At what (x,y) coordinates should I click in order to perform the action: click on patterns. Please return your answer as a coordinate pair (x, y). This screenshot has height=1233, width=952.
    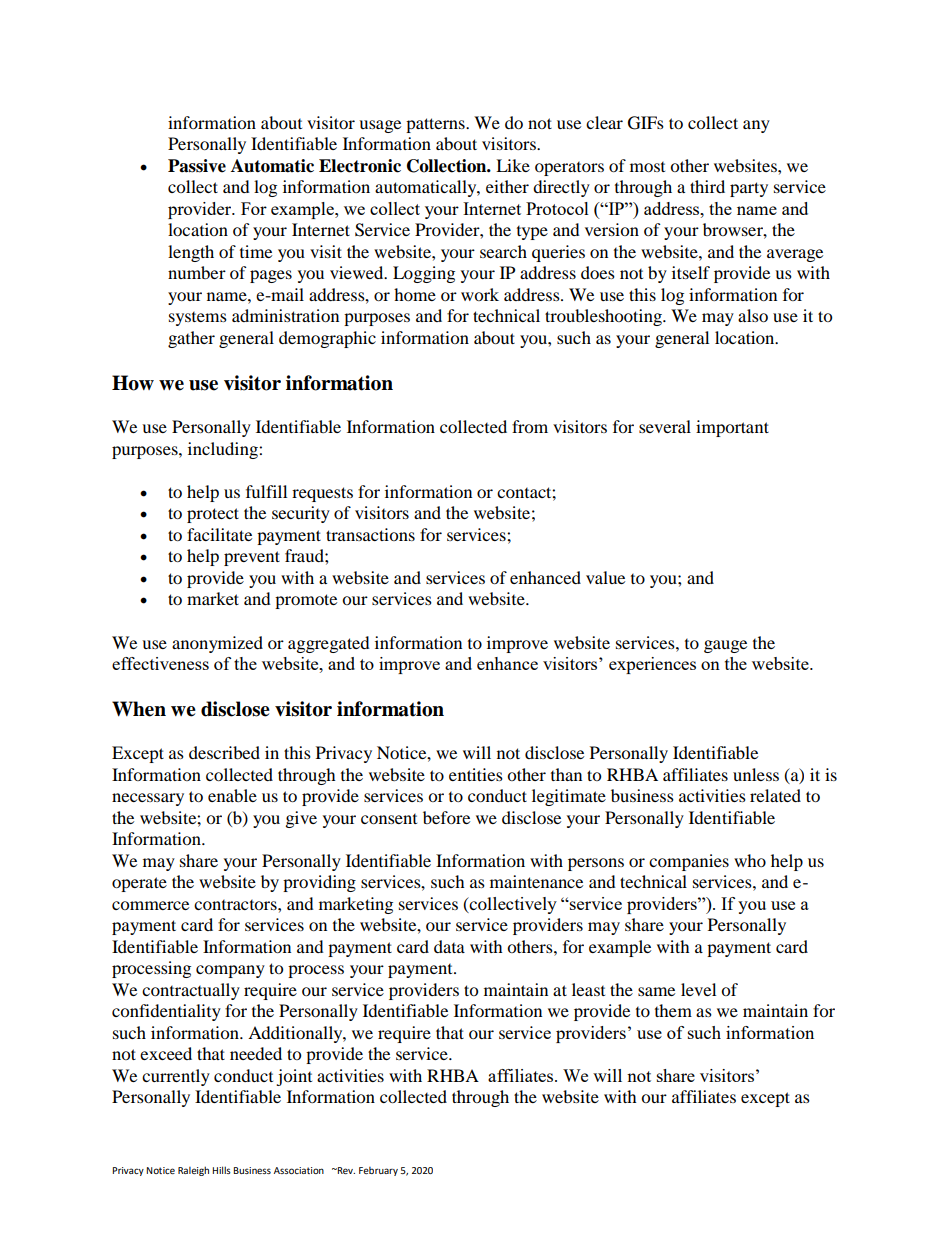
    Looking at the image, I should click on (436, 125).
